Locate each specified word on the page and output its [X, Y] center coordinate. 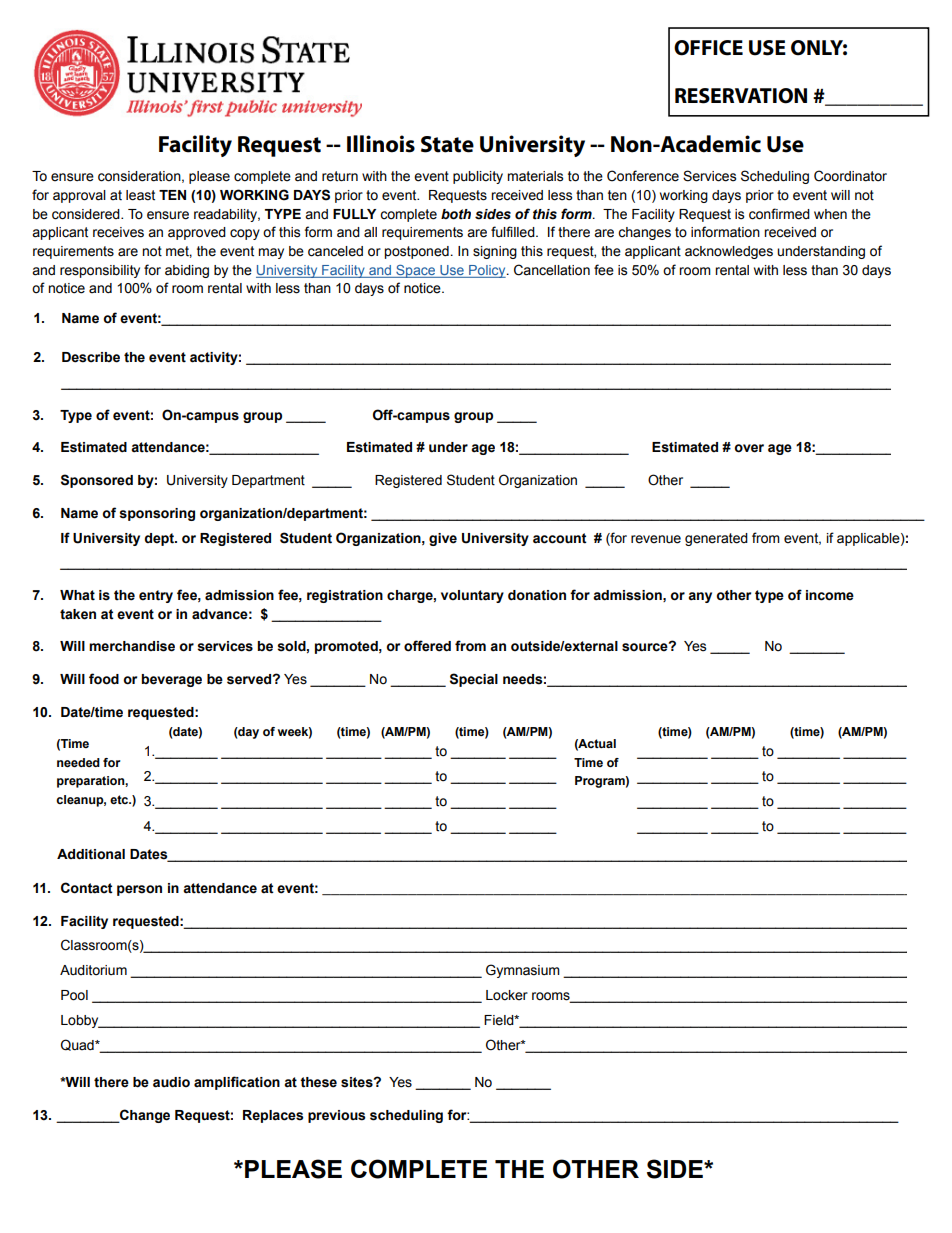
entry [156, 596]
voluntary [472, 596]
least [140, 195]
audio [171, 1082]
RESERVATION [741, 96]
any [700, 597]
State [447, 144]
